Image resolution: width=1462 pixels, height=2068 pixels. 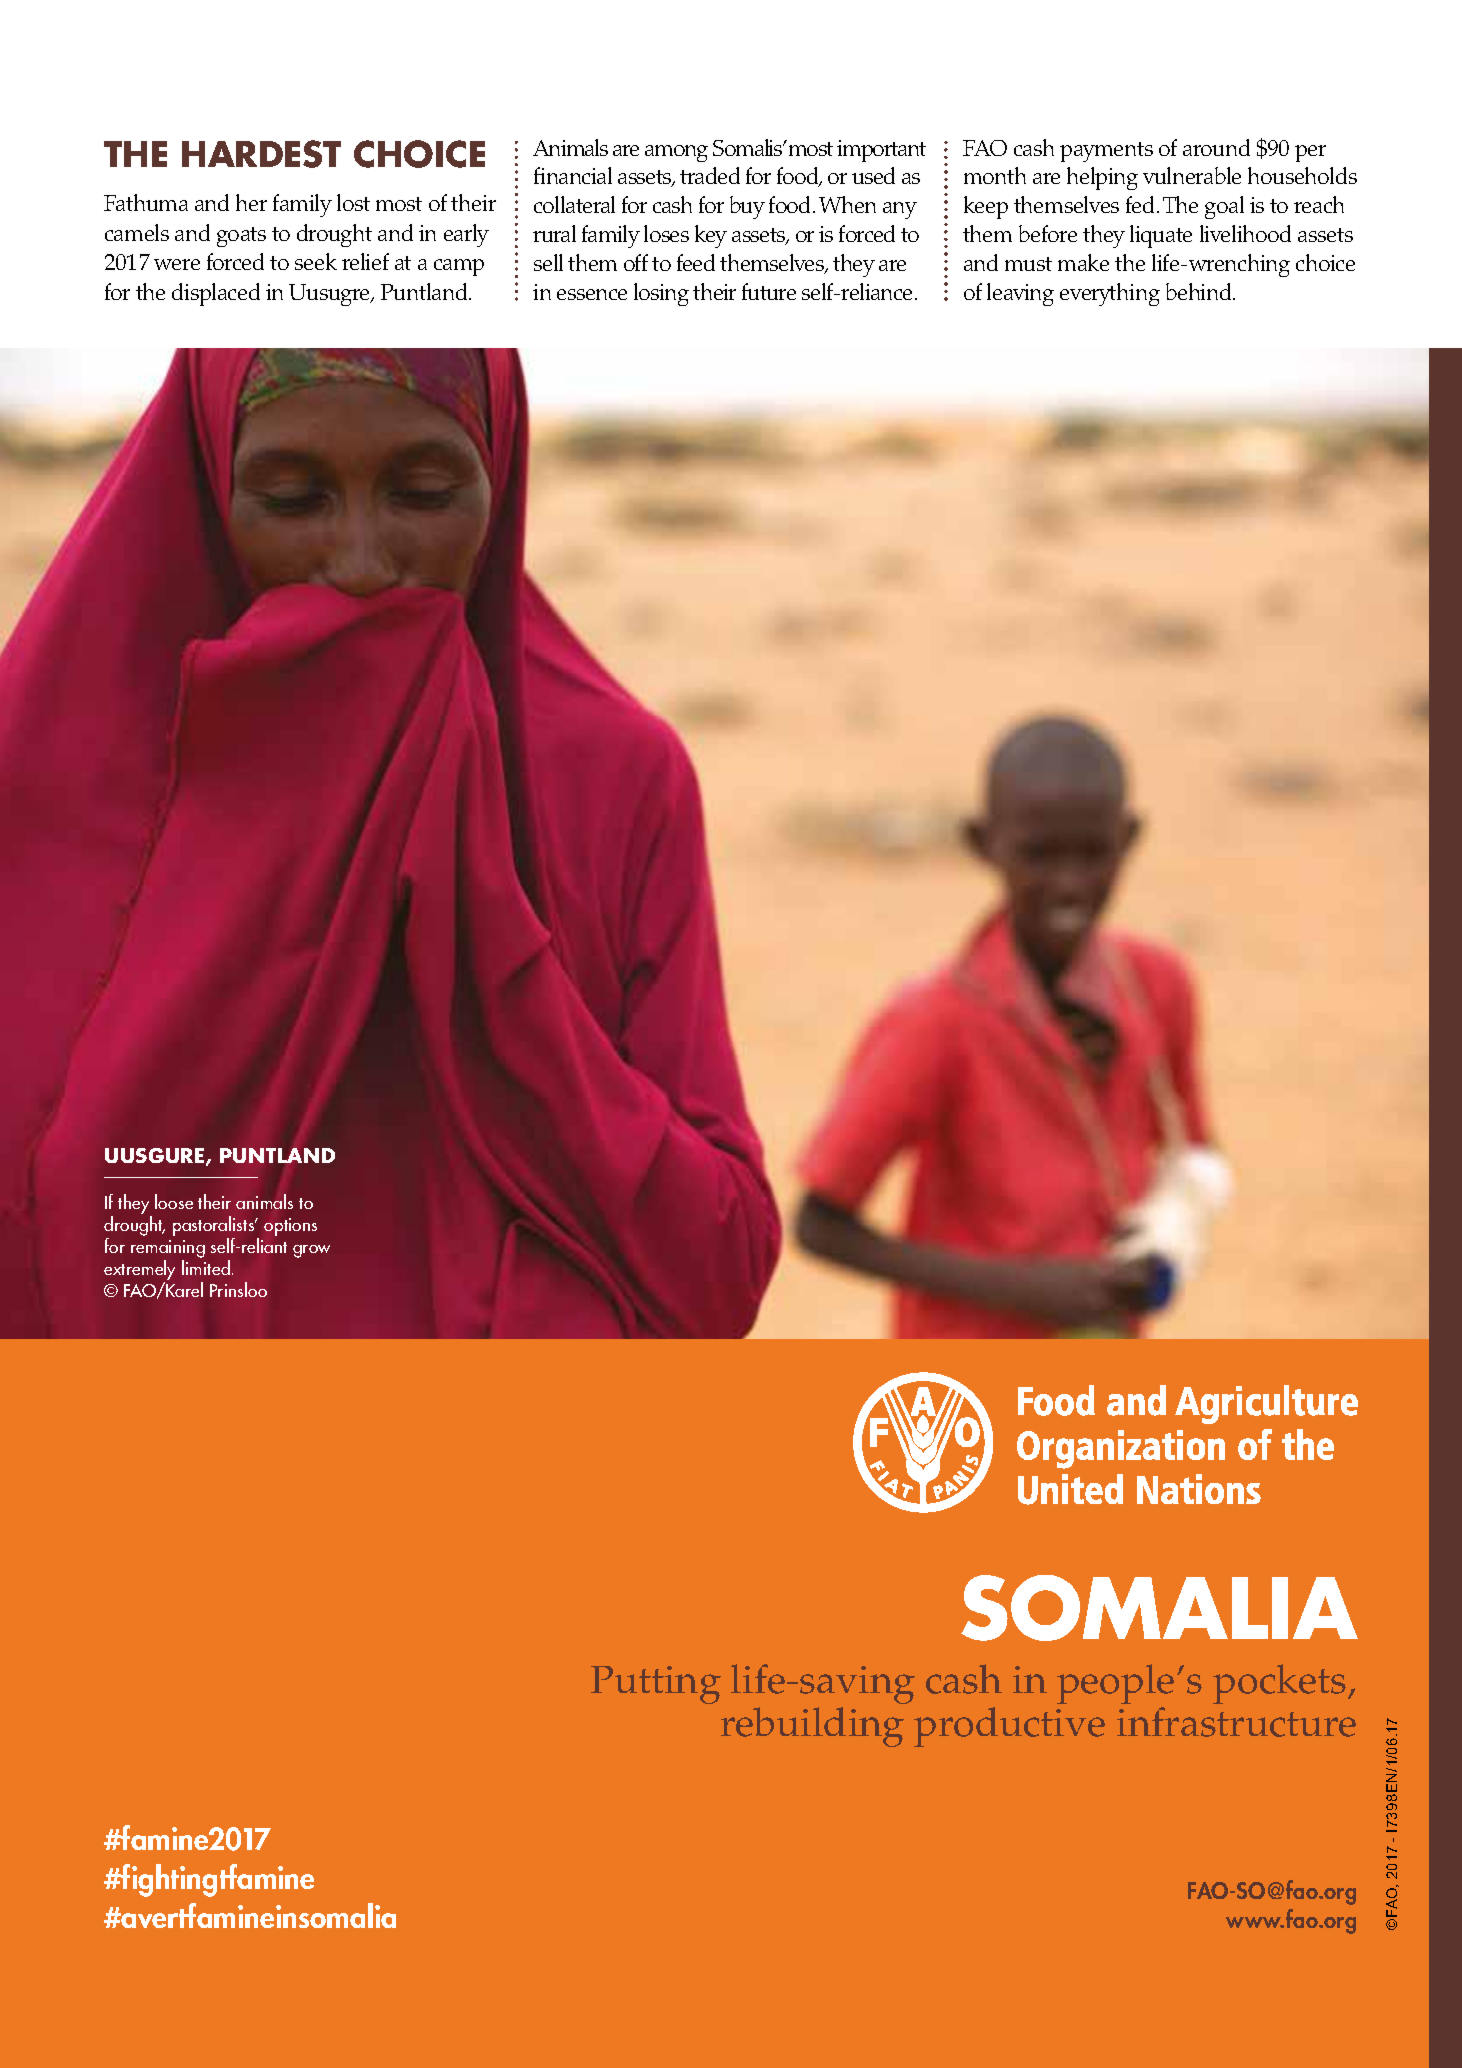 I want to click on behind, so click(x=1200, y=291).
